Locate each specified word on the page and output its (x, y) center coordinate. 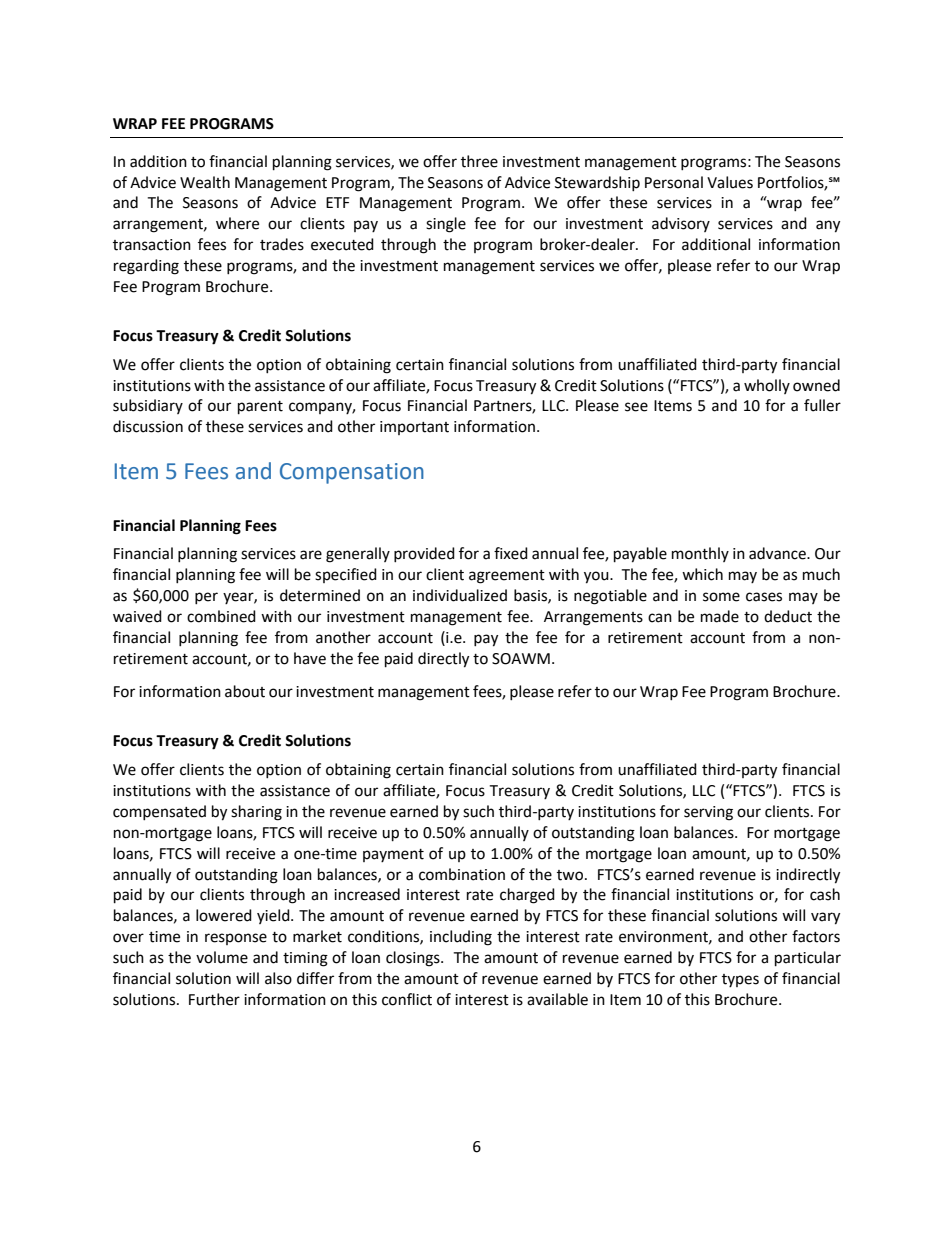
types (740, 980)
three (479, 161)
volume (222, 957)
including (461, 938)
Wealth (205, 182)
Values (730, 182)
